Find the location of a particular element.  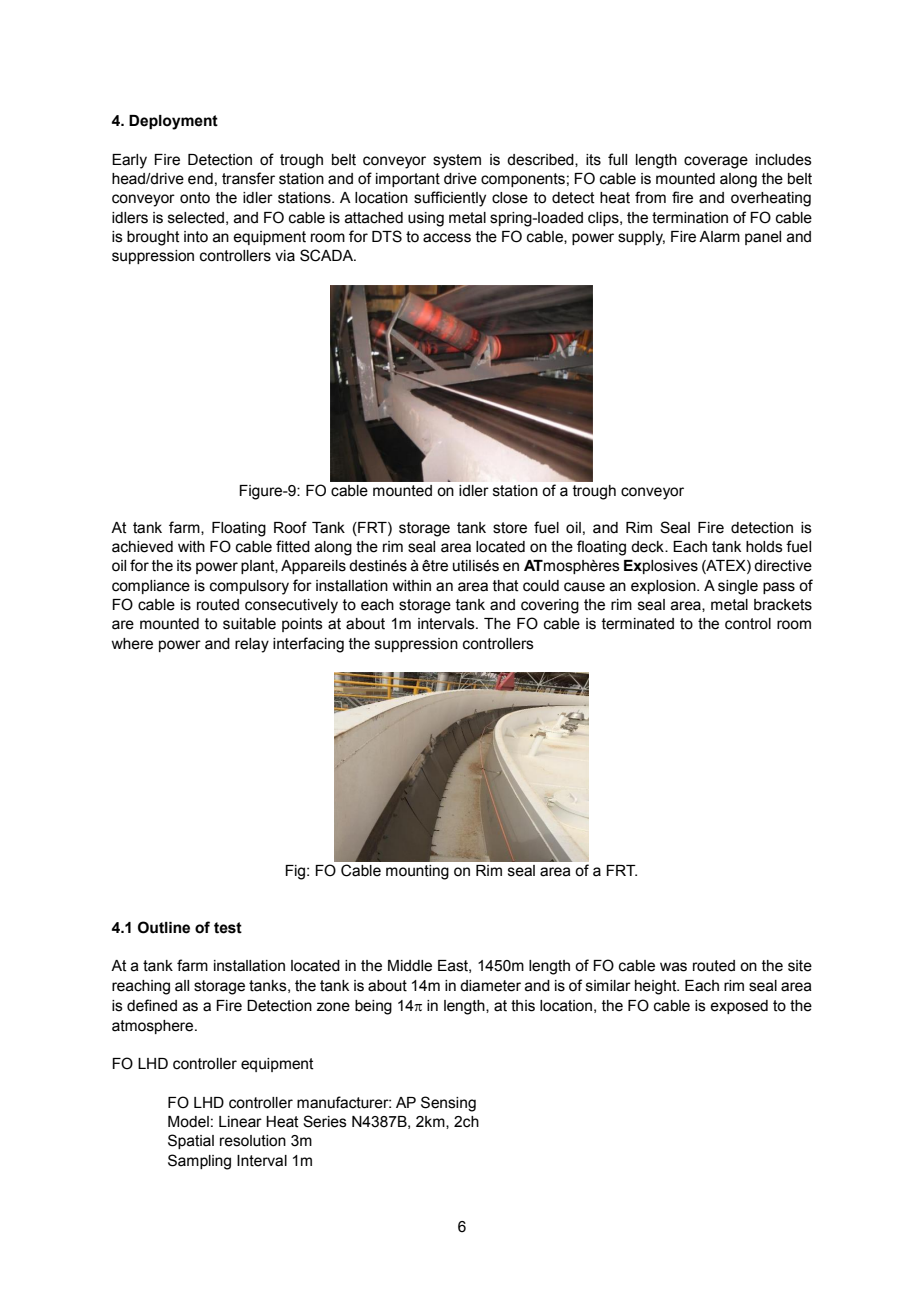

Spatial is located at coordinates (191, 1141).
